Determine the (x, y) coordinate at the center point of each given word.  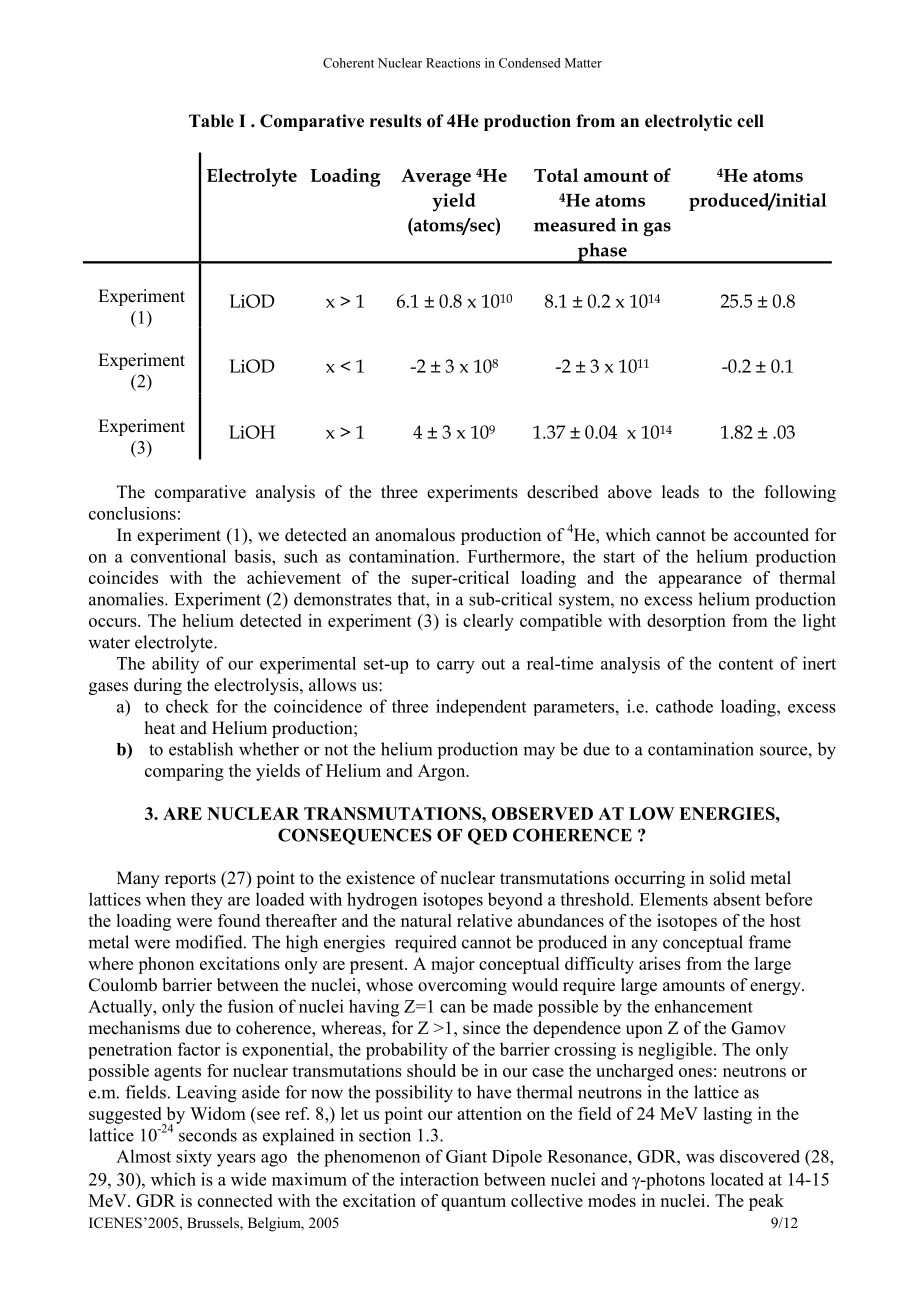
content (746, 664)
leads (680, 492)
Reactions (453, 63)
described (563, 492)
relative (484, 920)
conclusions (132, 513)
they (207, 901)
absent (737, 899)
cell (750, 121)
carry (456, 667)
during (158, 686)
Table (211, 121)
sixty (194, 1158)
